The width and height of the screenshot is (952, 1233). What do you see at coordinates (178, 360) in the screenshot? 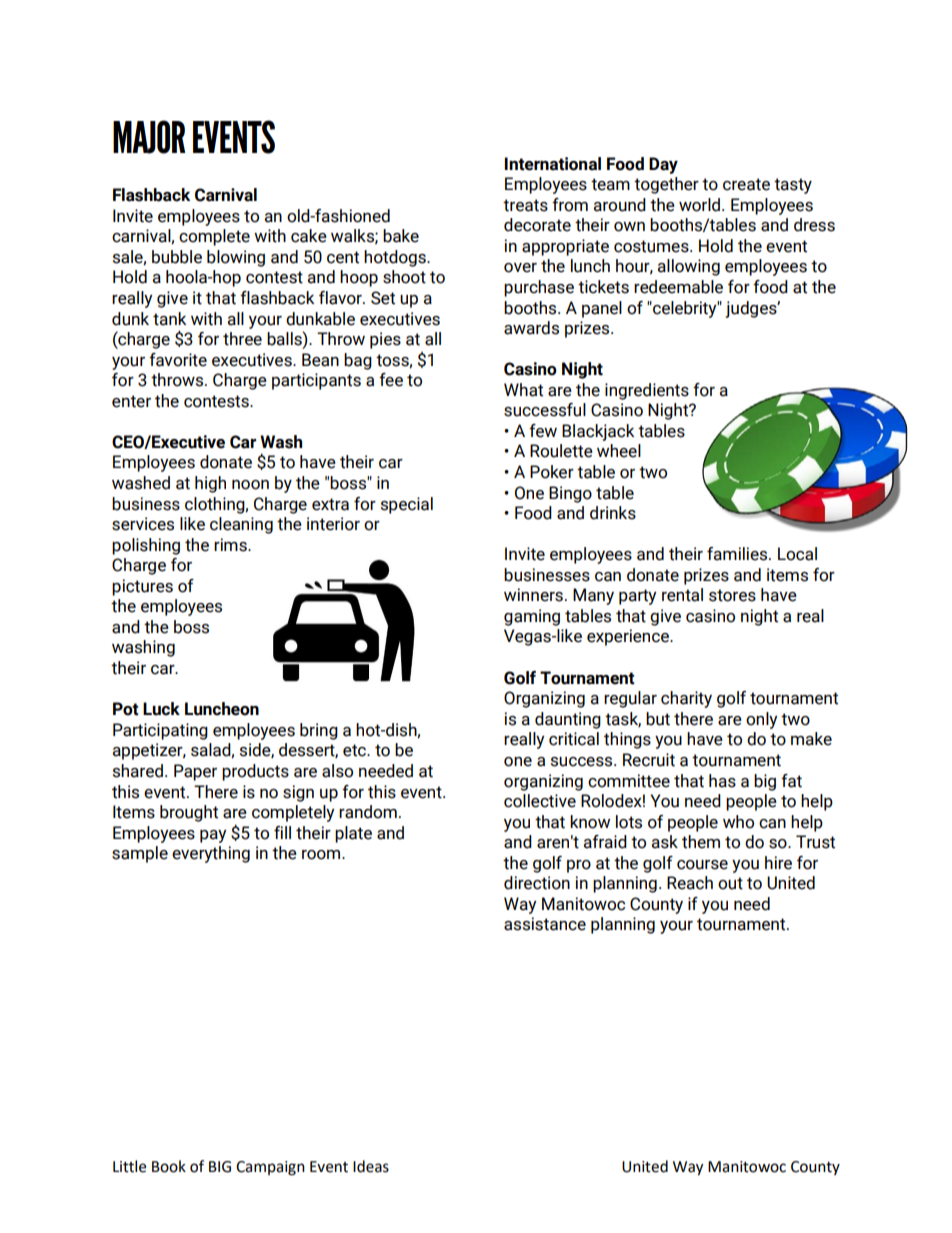
I see `favorite` at bounding box center [178, 360].
